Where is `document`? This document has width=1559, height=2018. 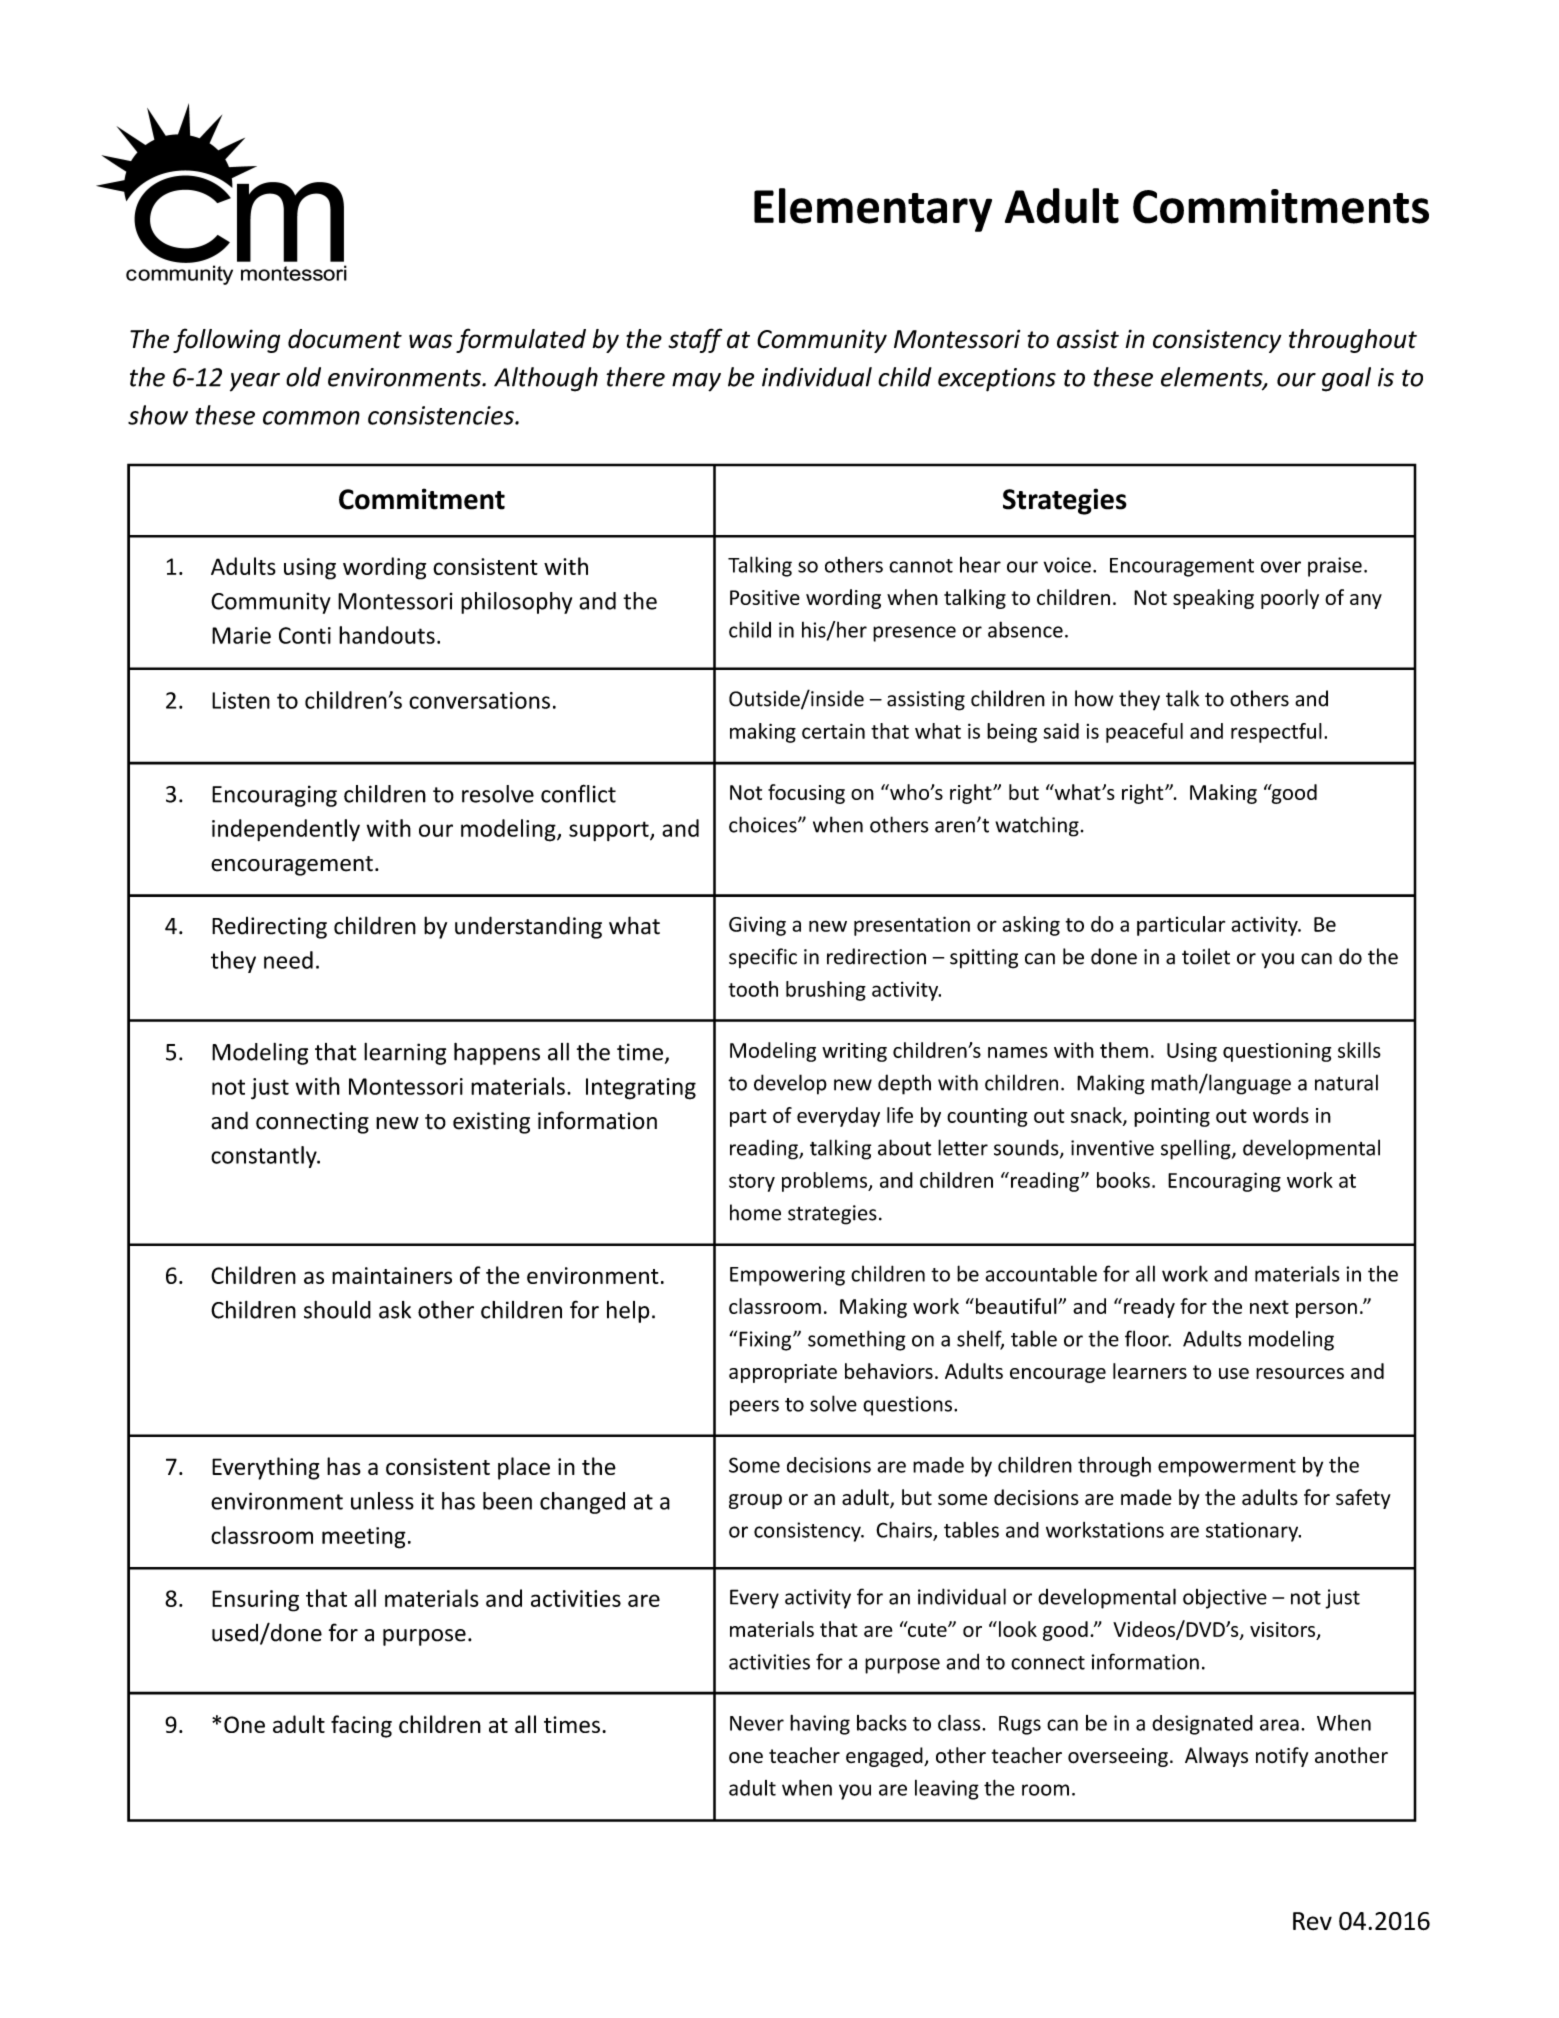
document is located at coordinates (345, 339).
